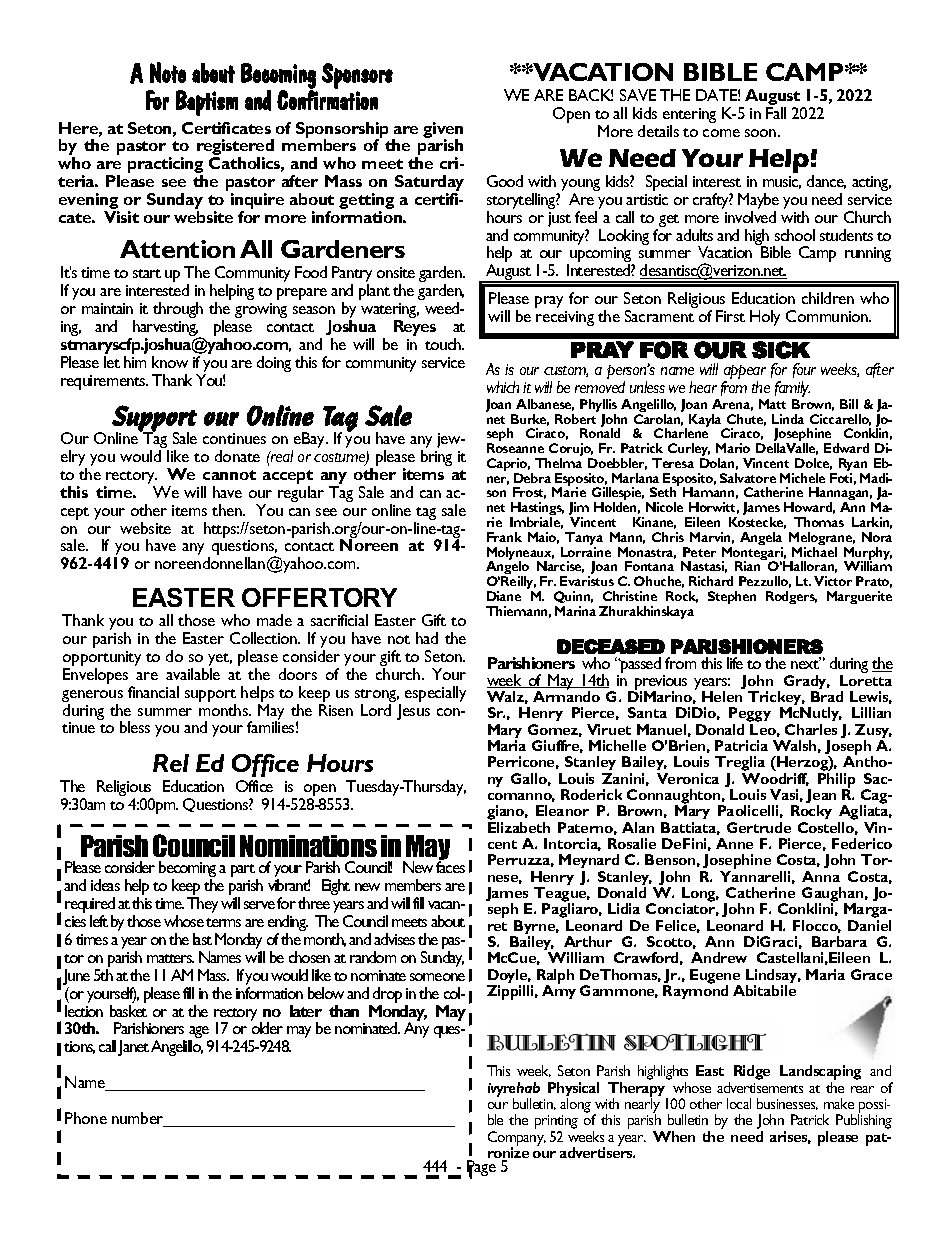 The height and width of the screenshot is (1233, 952). Describe the element at coordinates (193, 674) in the screenshot. I see `available` at that location.
